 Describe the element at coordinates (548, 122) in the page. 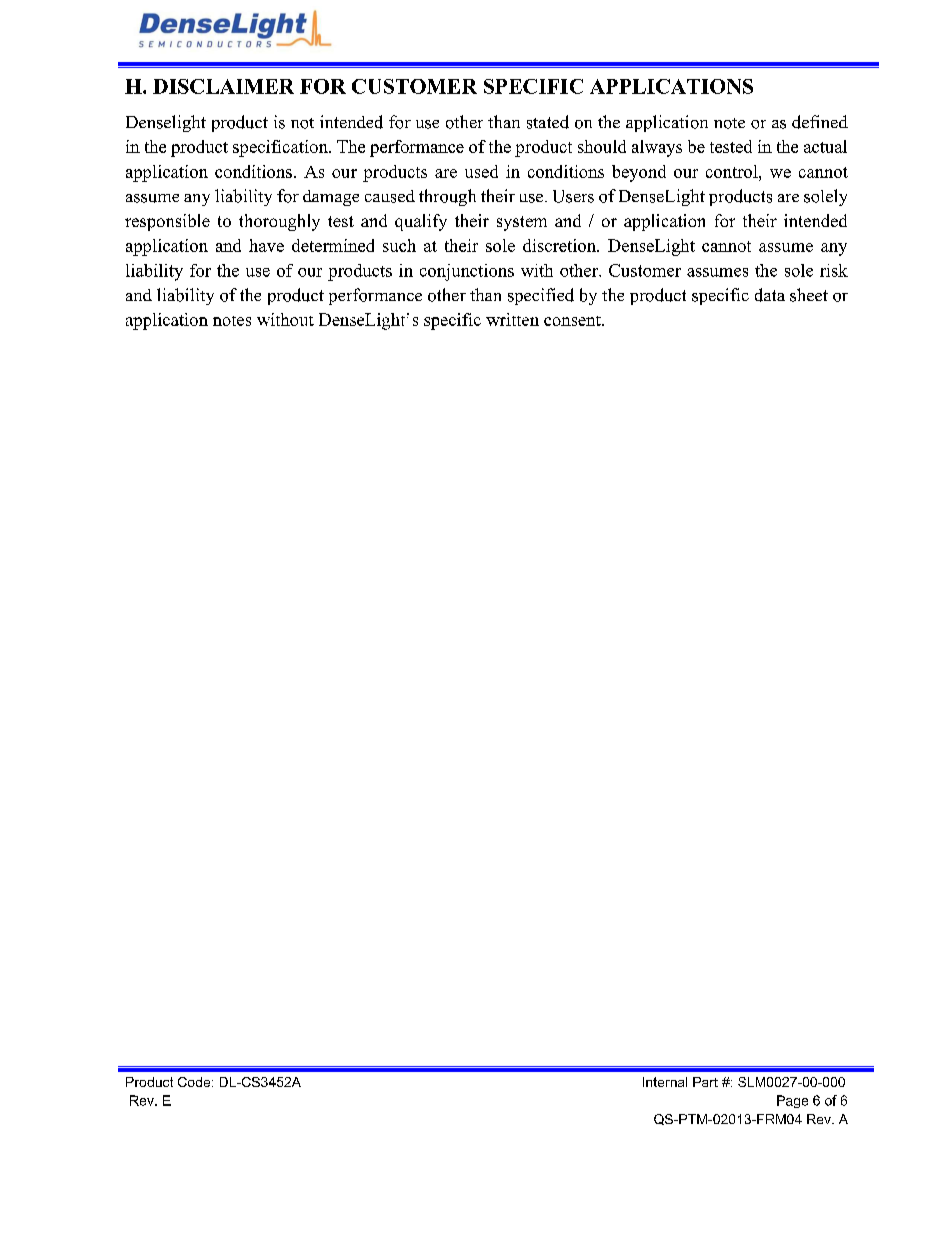

I see `stated` at that location.
